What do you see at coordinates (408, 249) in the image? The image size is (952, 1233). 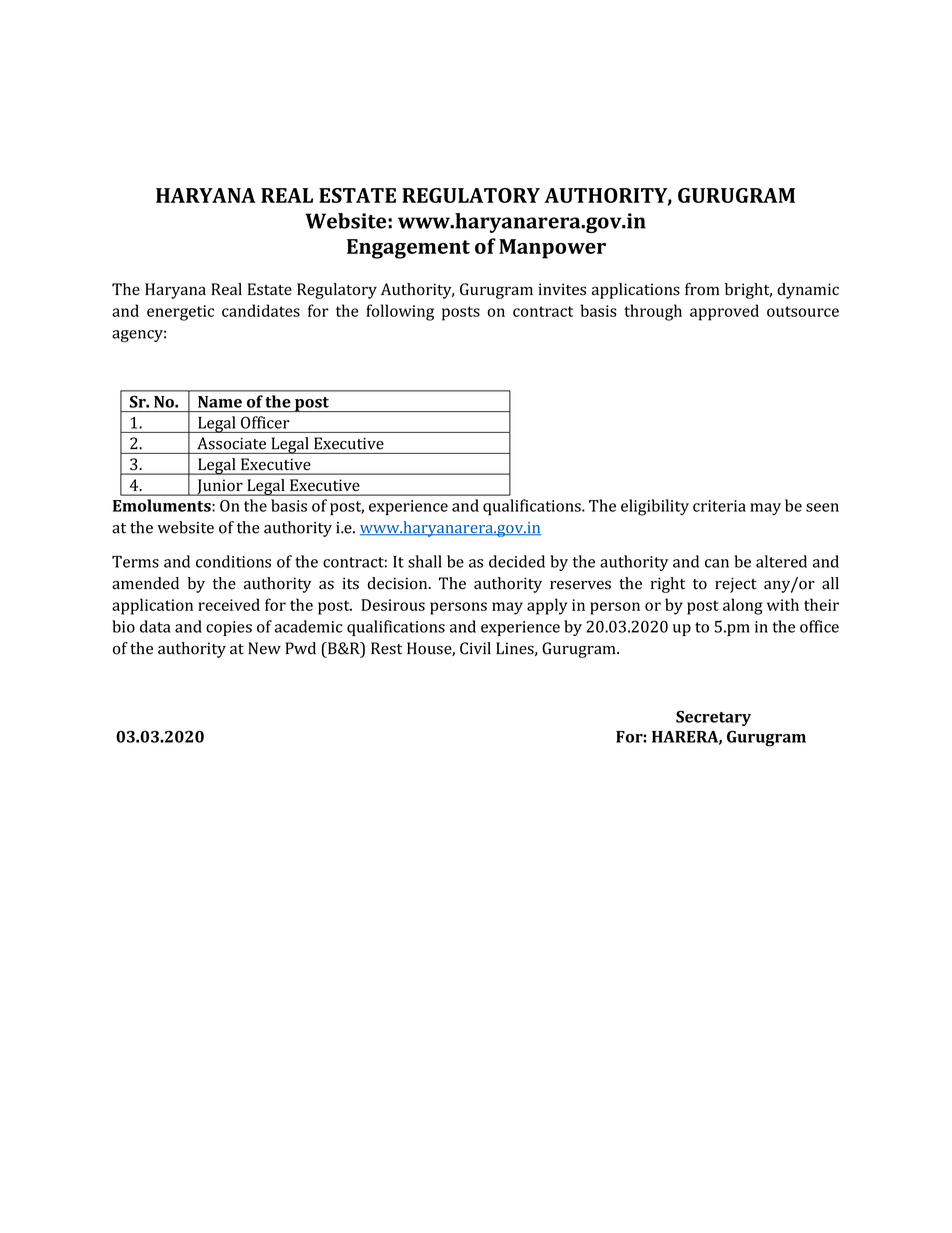 I see `Engagement` at bounding box center [408, 249].
